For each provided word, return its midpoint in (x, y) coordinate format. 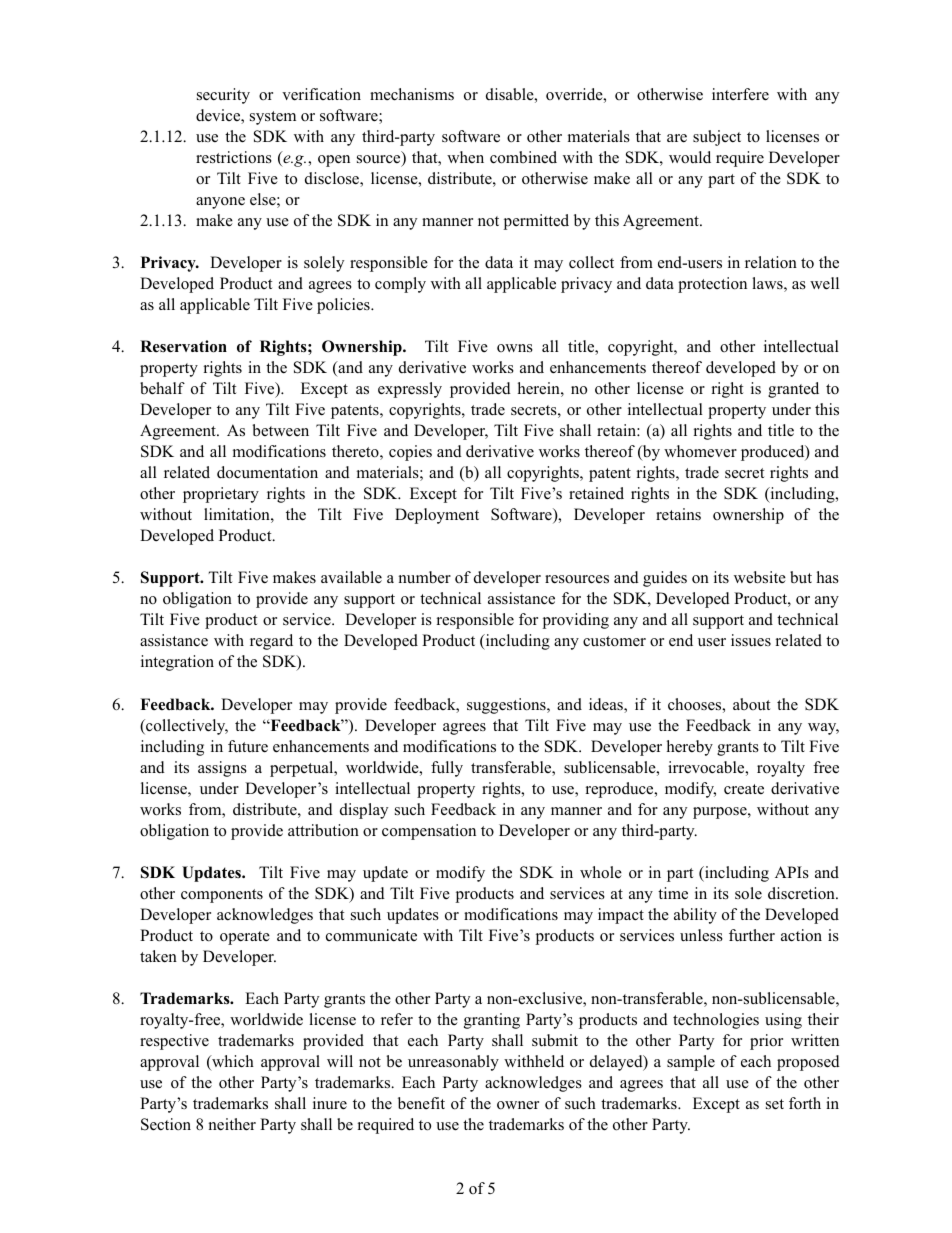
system (273, 118)
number (425, 577)
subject (717, 138)
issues (751, 640)
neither (232, 1124)
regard (271, 642)
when (465, 157)
